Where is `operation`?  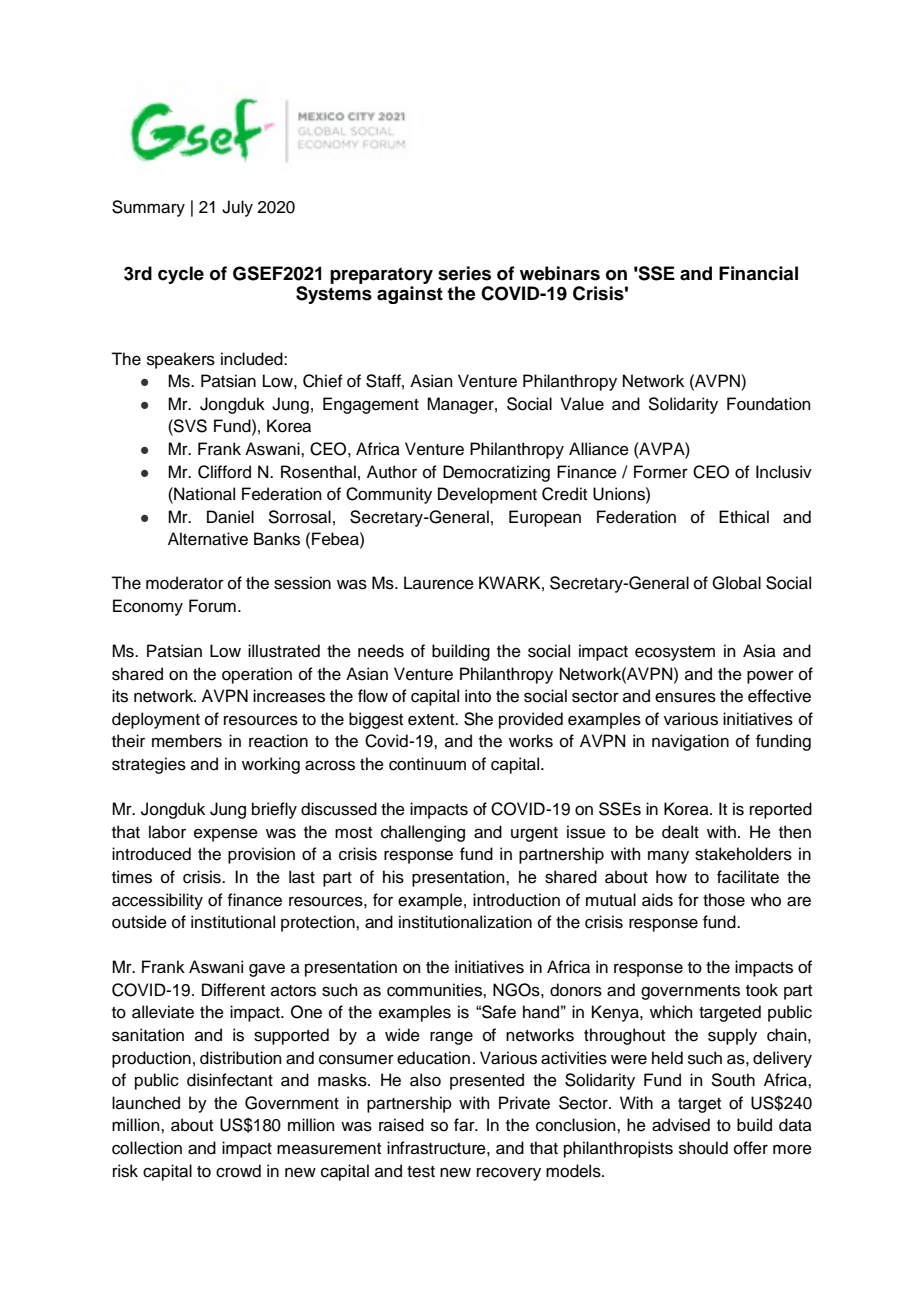
operation is located at coordinates (257, 675).
